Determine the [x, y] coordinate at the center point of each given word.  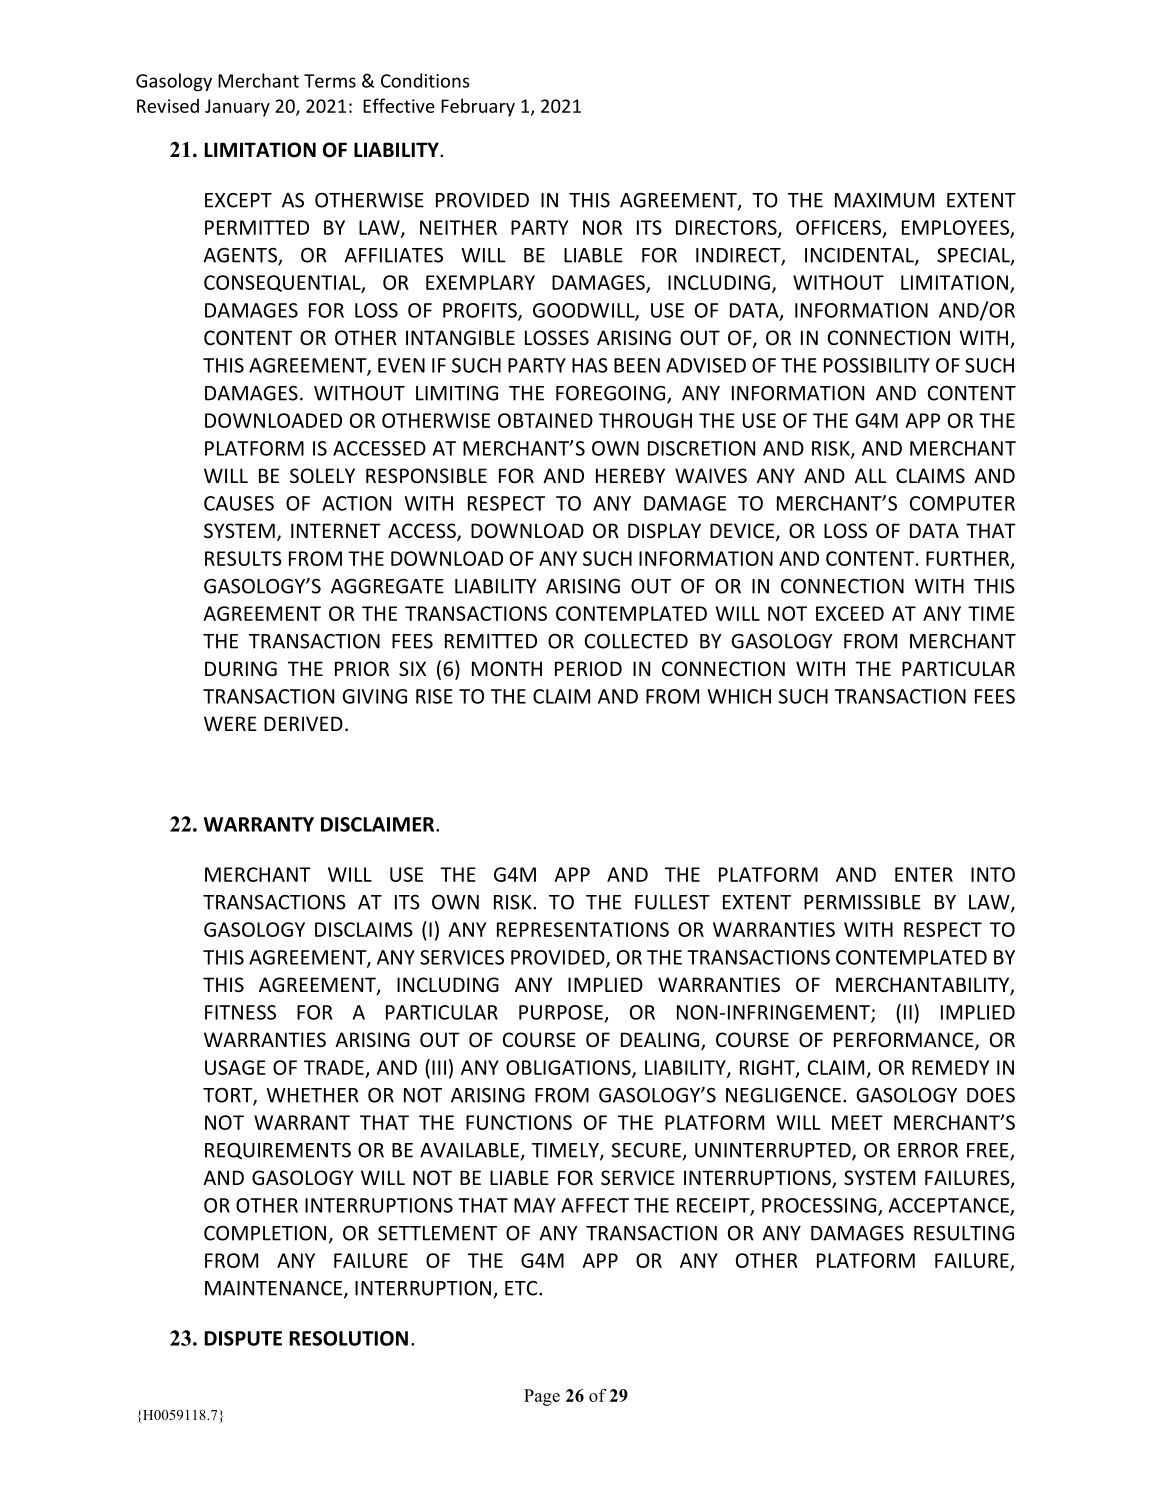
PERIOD [588, 668]
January [237, 108]
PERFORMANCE [905, 1041]
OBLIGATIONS [569, 1068]
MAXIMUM [884, 200]
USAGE [235, 1067]
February [478, 107]
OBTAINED [545, 420]
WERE [230, 723]
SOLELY [322, 475]
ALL [871, 475]
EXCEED [850, 613]
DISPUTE [243, 1338]
